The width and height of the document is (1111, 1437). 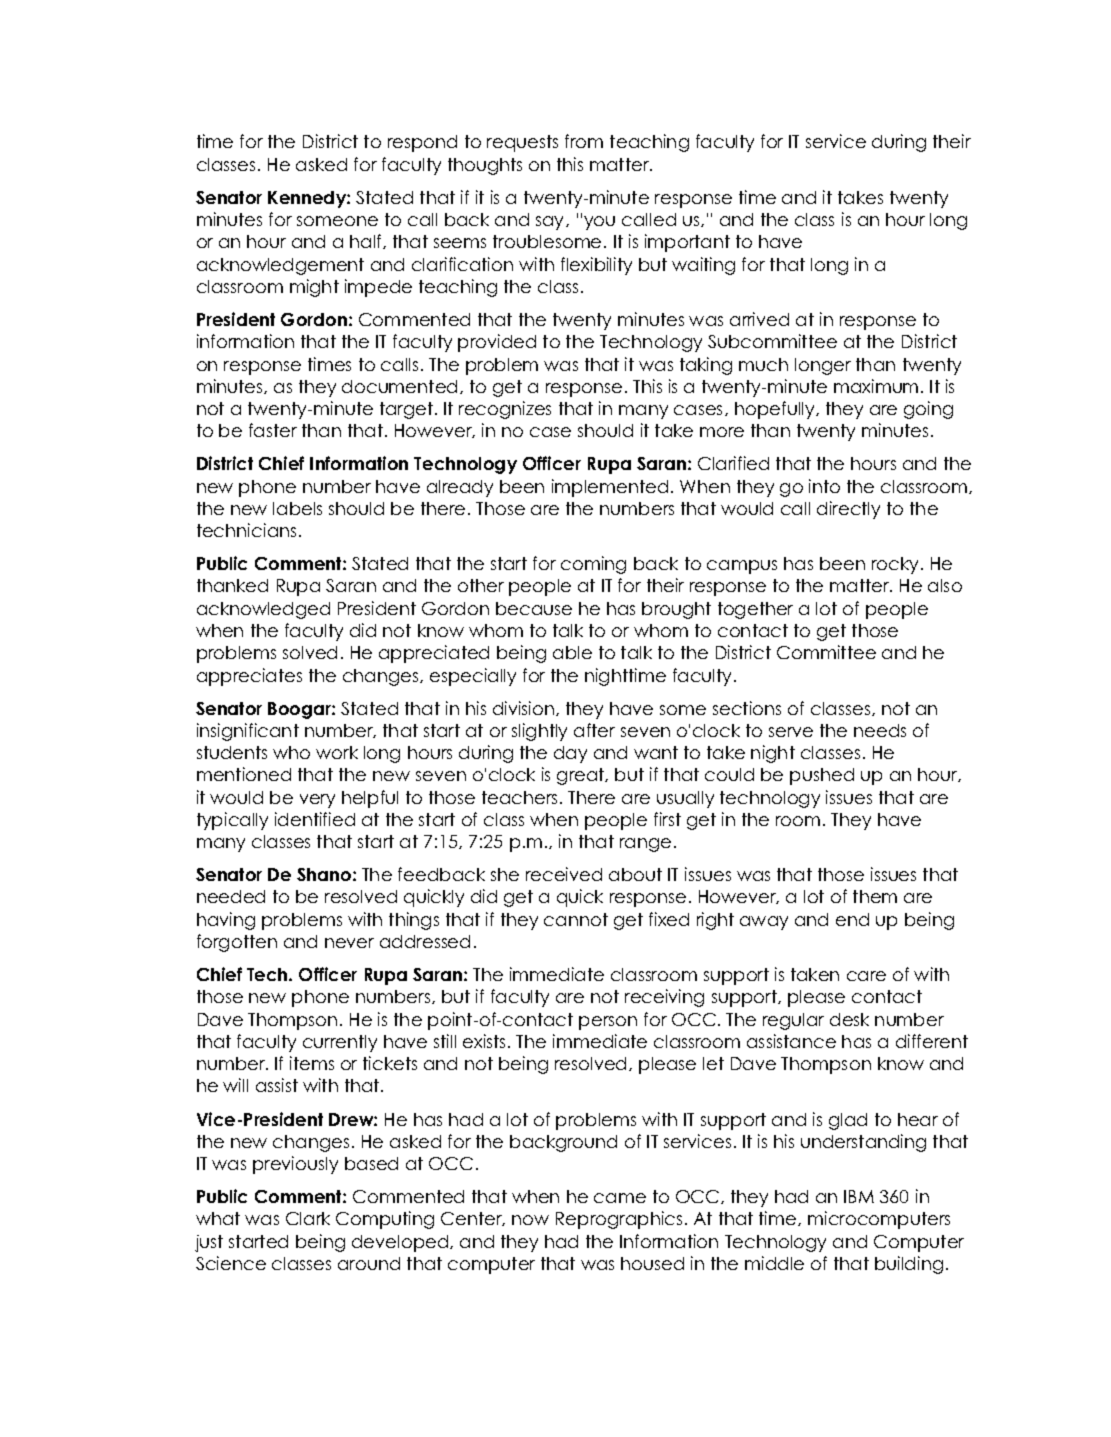 What do you see at coordinates (594, 730) in the document?
I see `after` at bounding box center [594, 730].
